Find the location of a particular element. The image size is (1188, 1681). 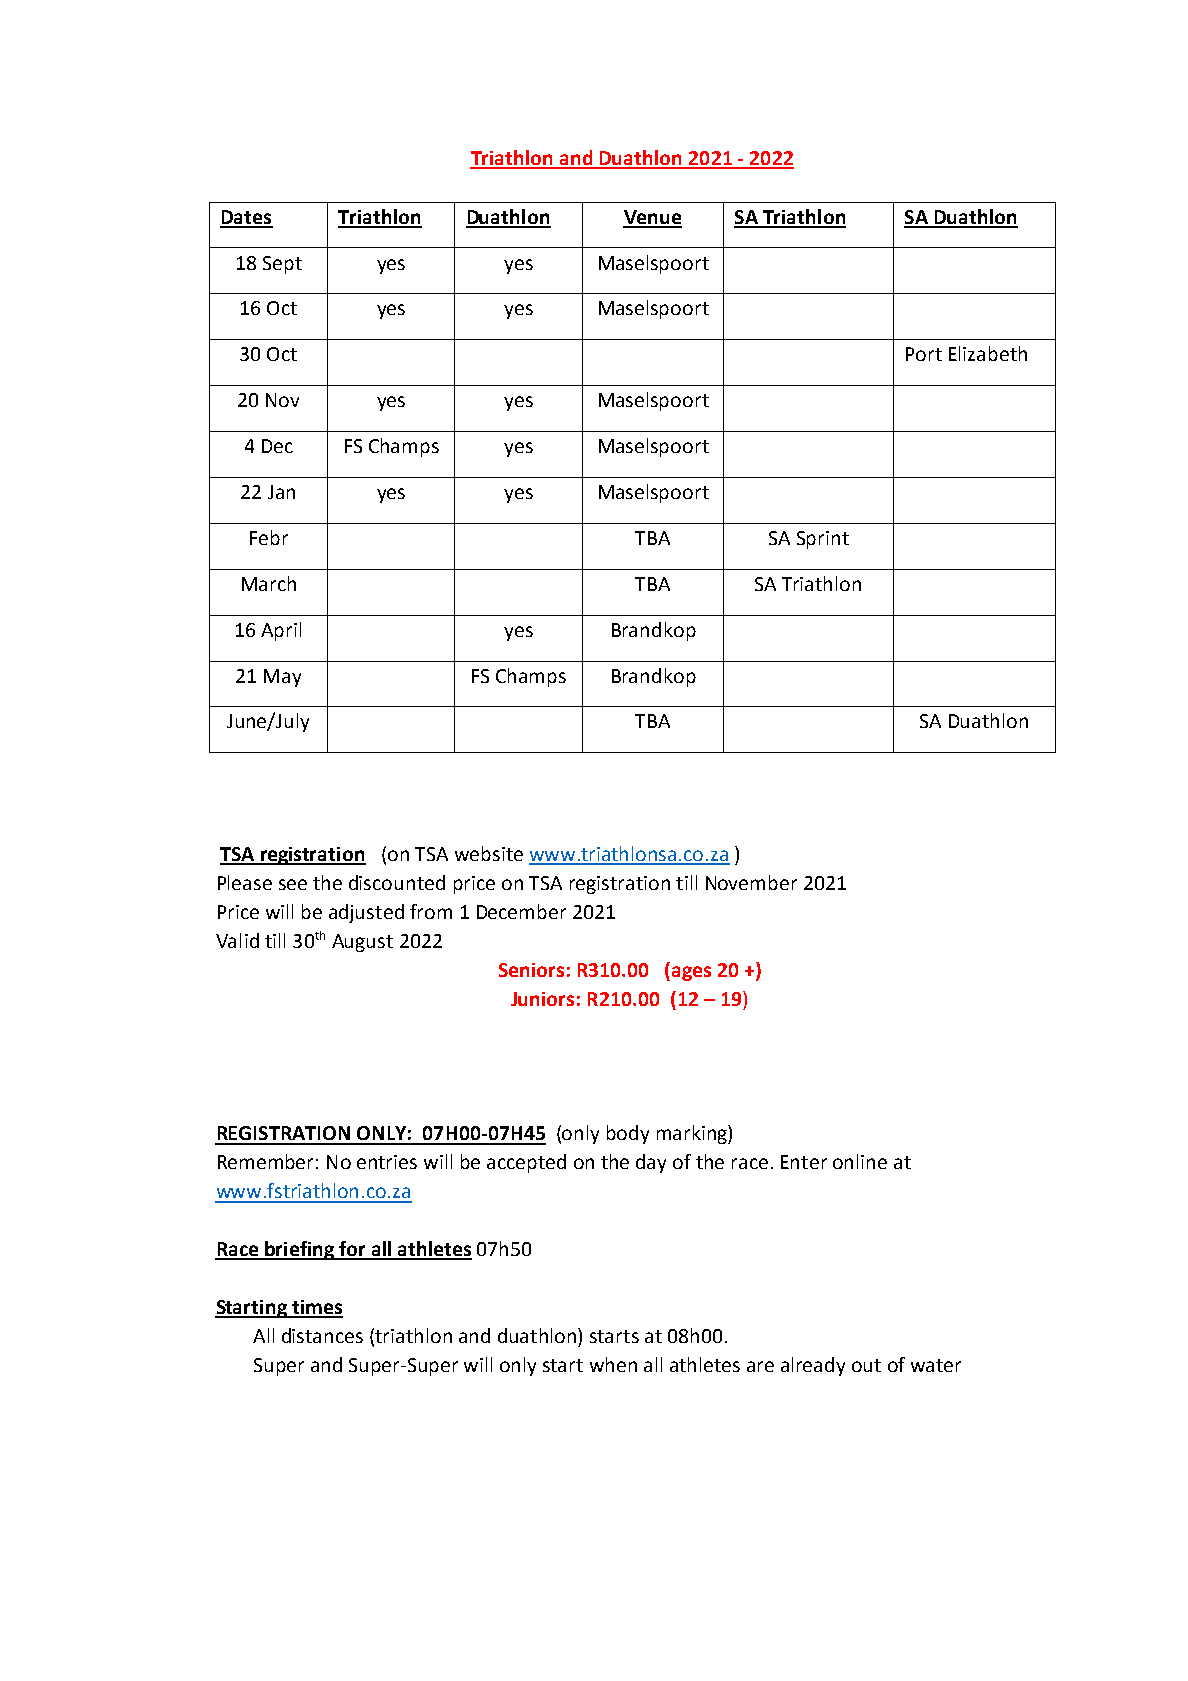

see is located at coordinates (293, 884).
